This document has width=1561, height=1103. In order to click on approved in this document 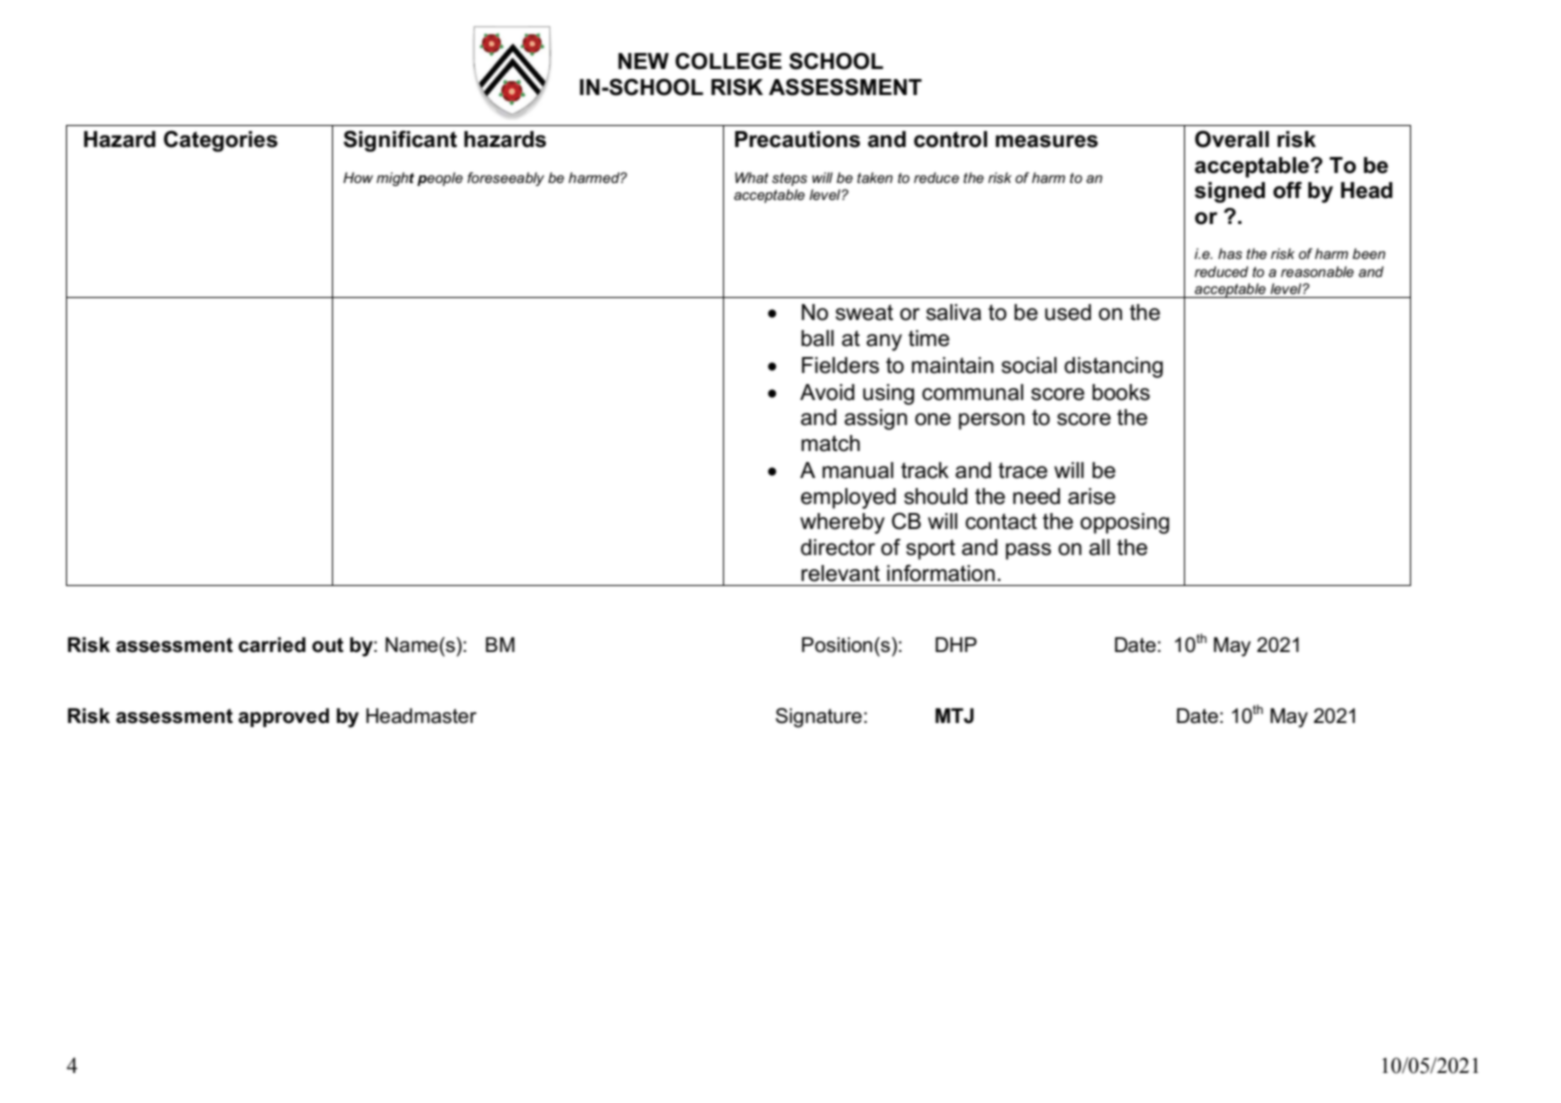, I will do `click(283, 717)`.
